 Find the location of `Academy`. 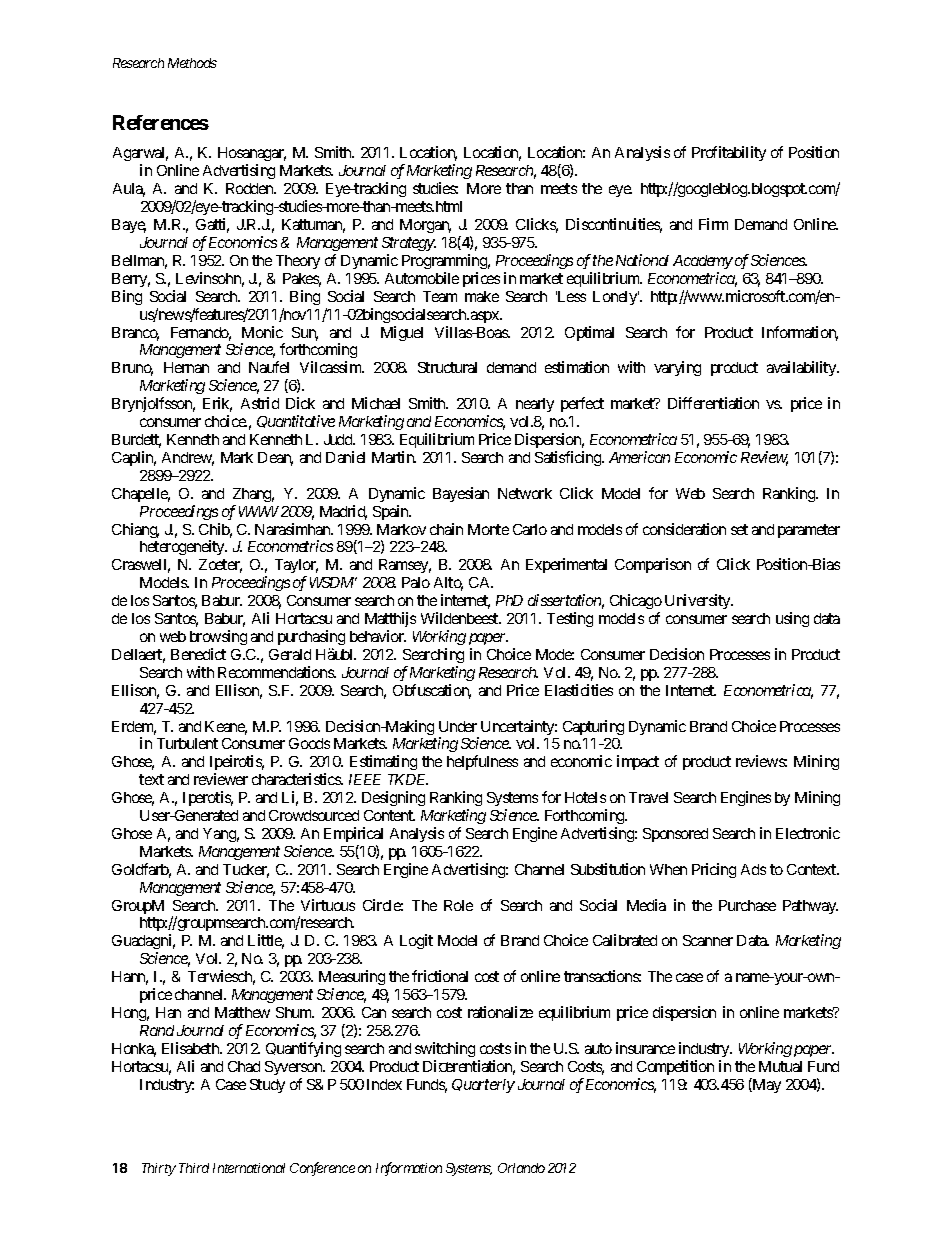

Academy is located at coordinates (703, 262).
